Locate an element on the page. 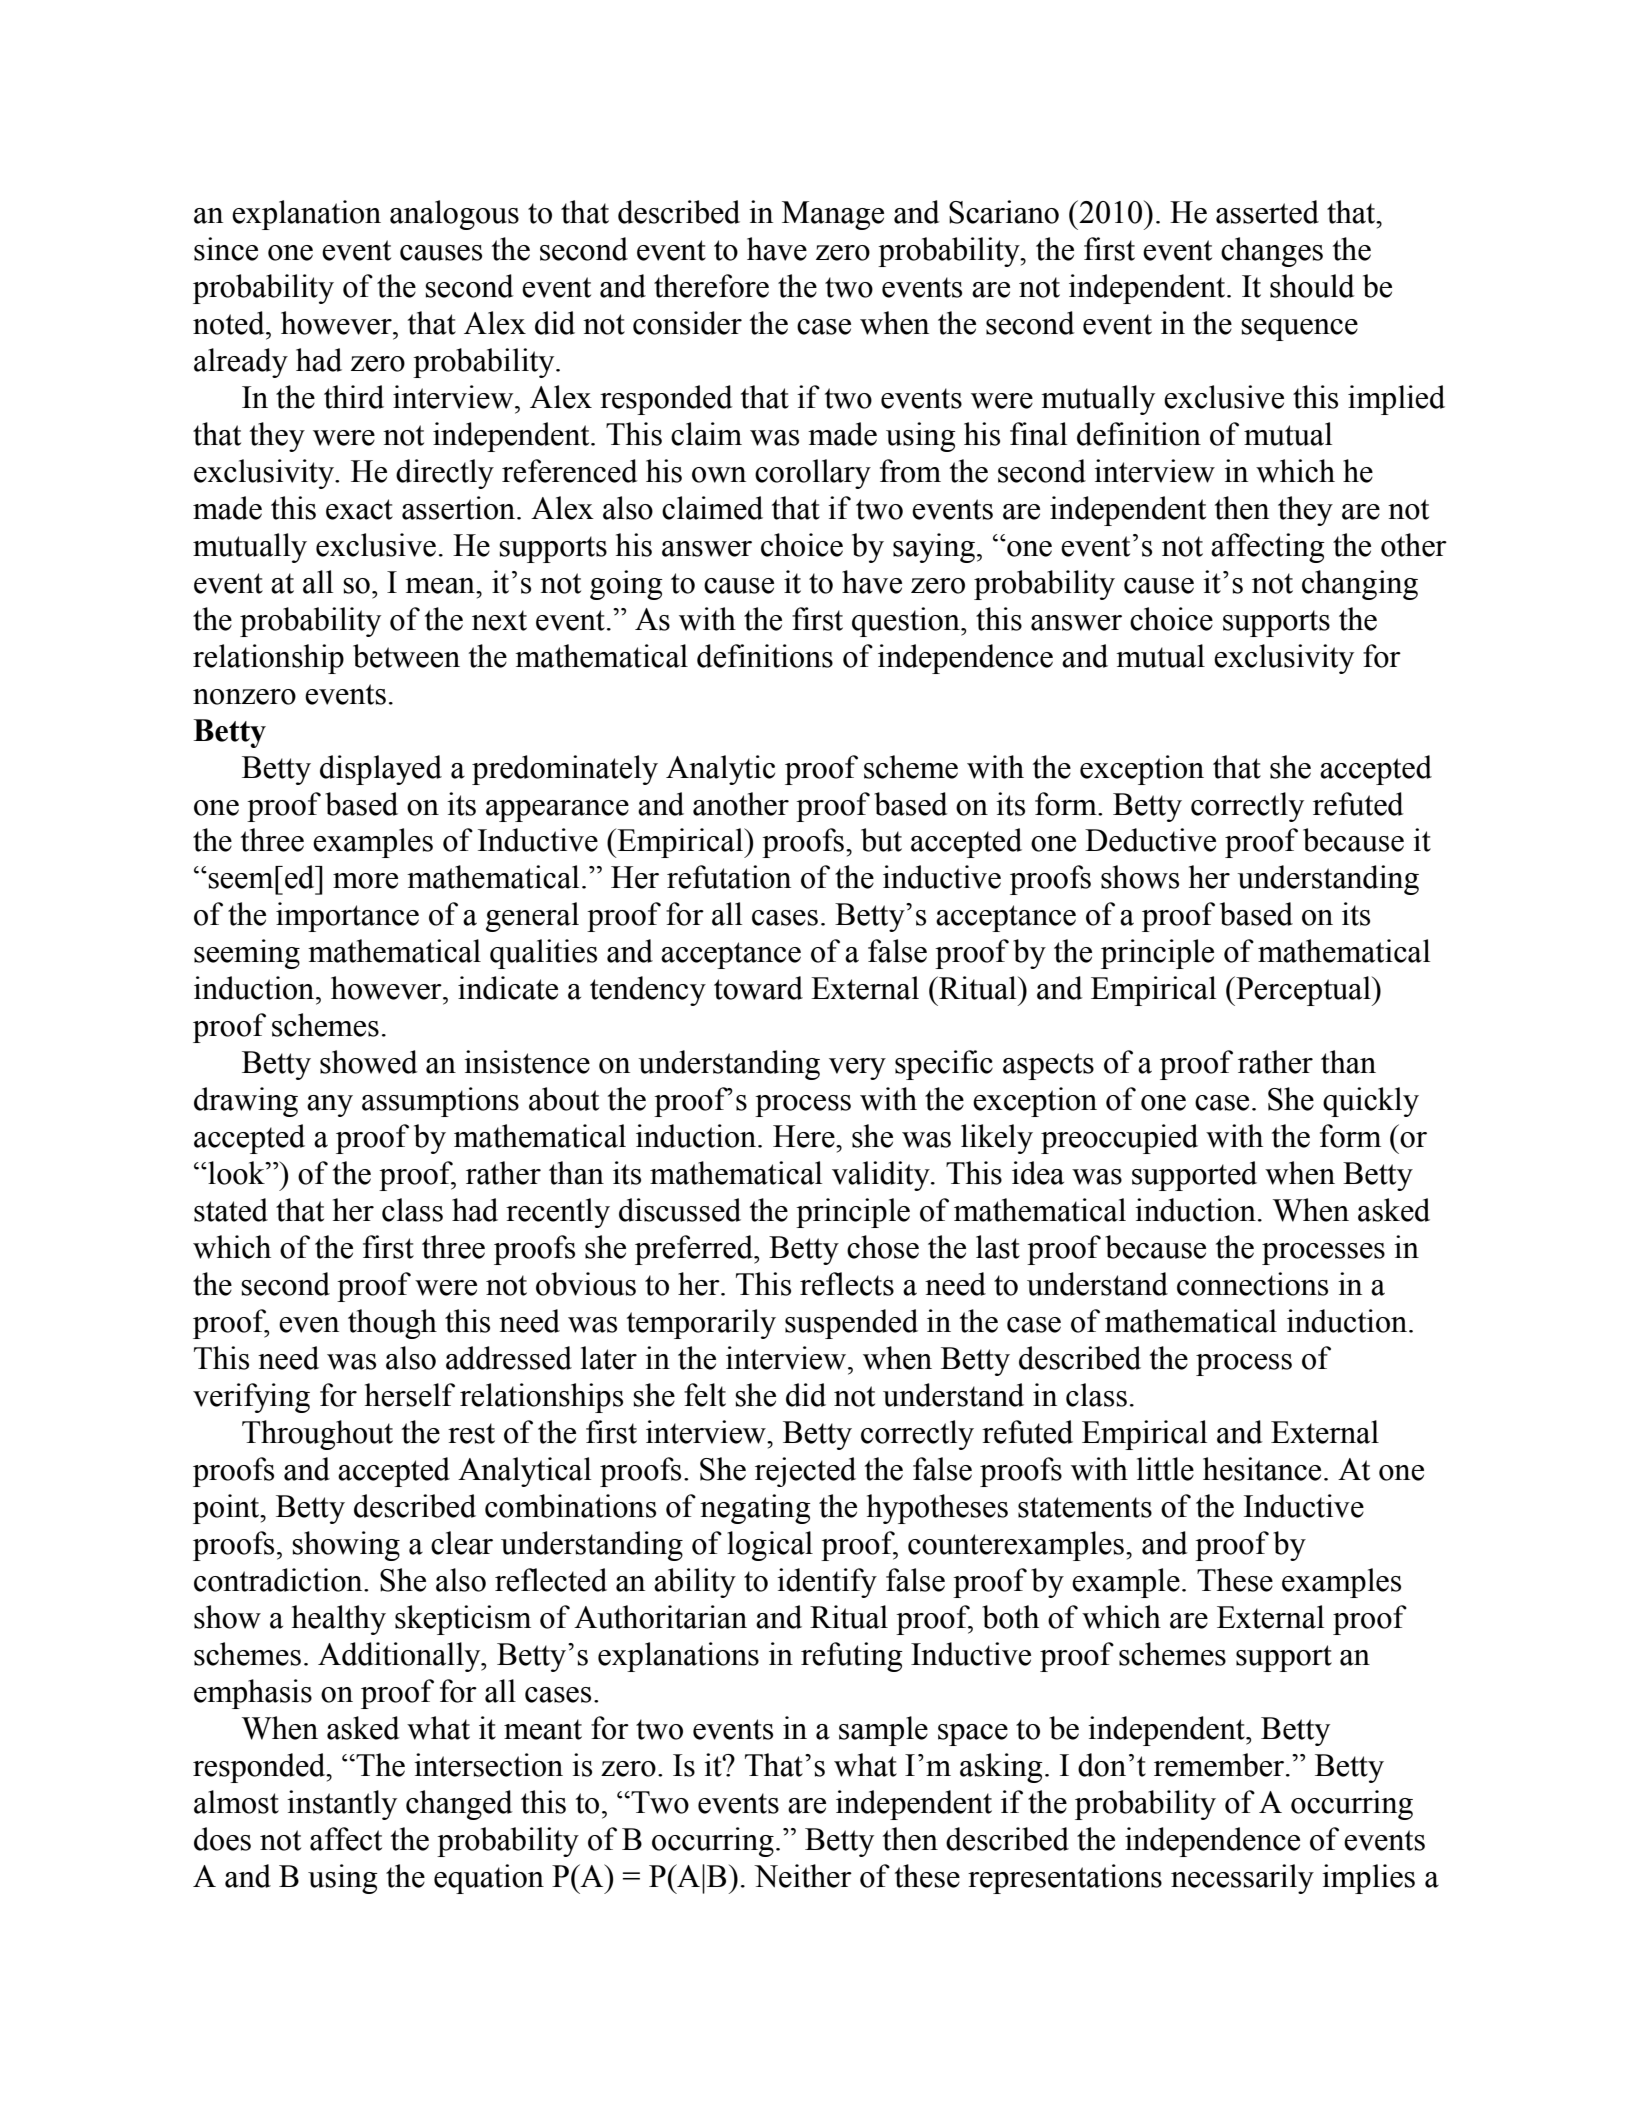 The width and height of the document is (1640, 2122). question is located at coordinates (907, 622).
